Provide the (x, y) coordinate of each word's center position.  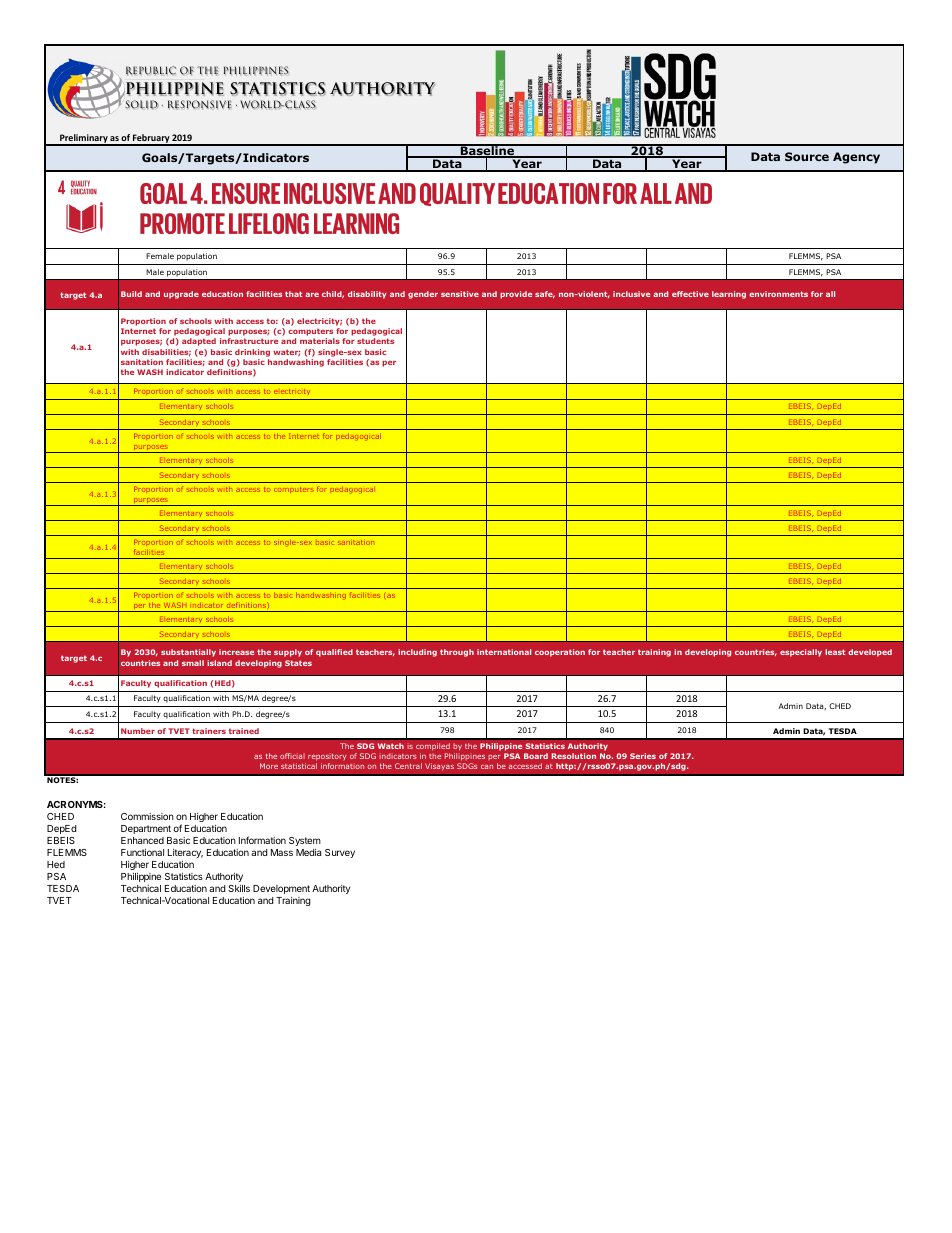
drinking (252, 353)
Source (807, 156)
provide (516, 295)
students (375, 341)
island (219, 663)
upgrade (181, 295)
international (504, 652)
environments (778, 294)
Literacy (185, 853)
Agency (856, 158)
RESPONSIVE (200, 105)
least (835, 652)
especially (801, 653)
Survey (340, 853)
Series (643, 756)
